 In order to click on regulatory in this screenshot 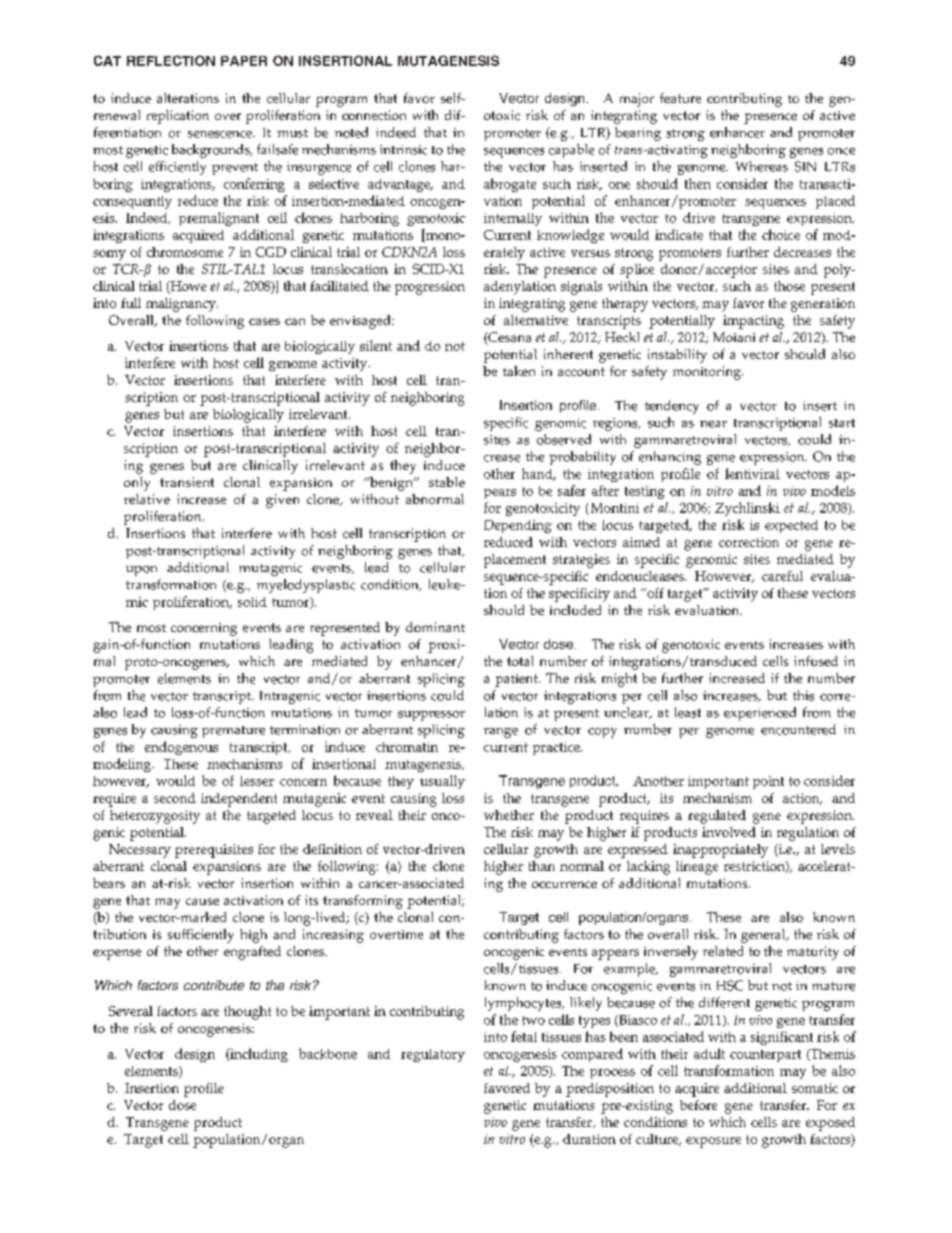, I will do `click(433, 1055)`.
